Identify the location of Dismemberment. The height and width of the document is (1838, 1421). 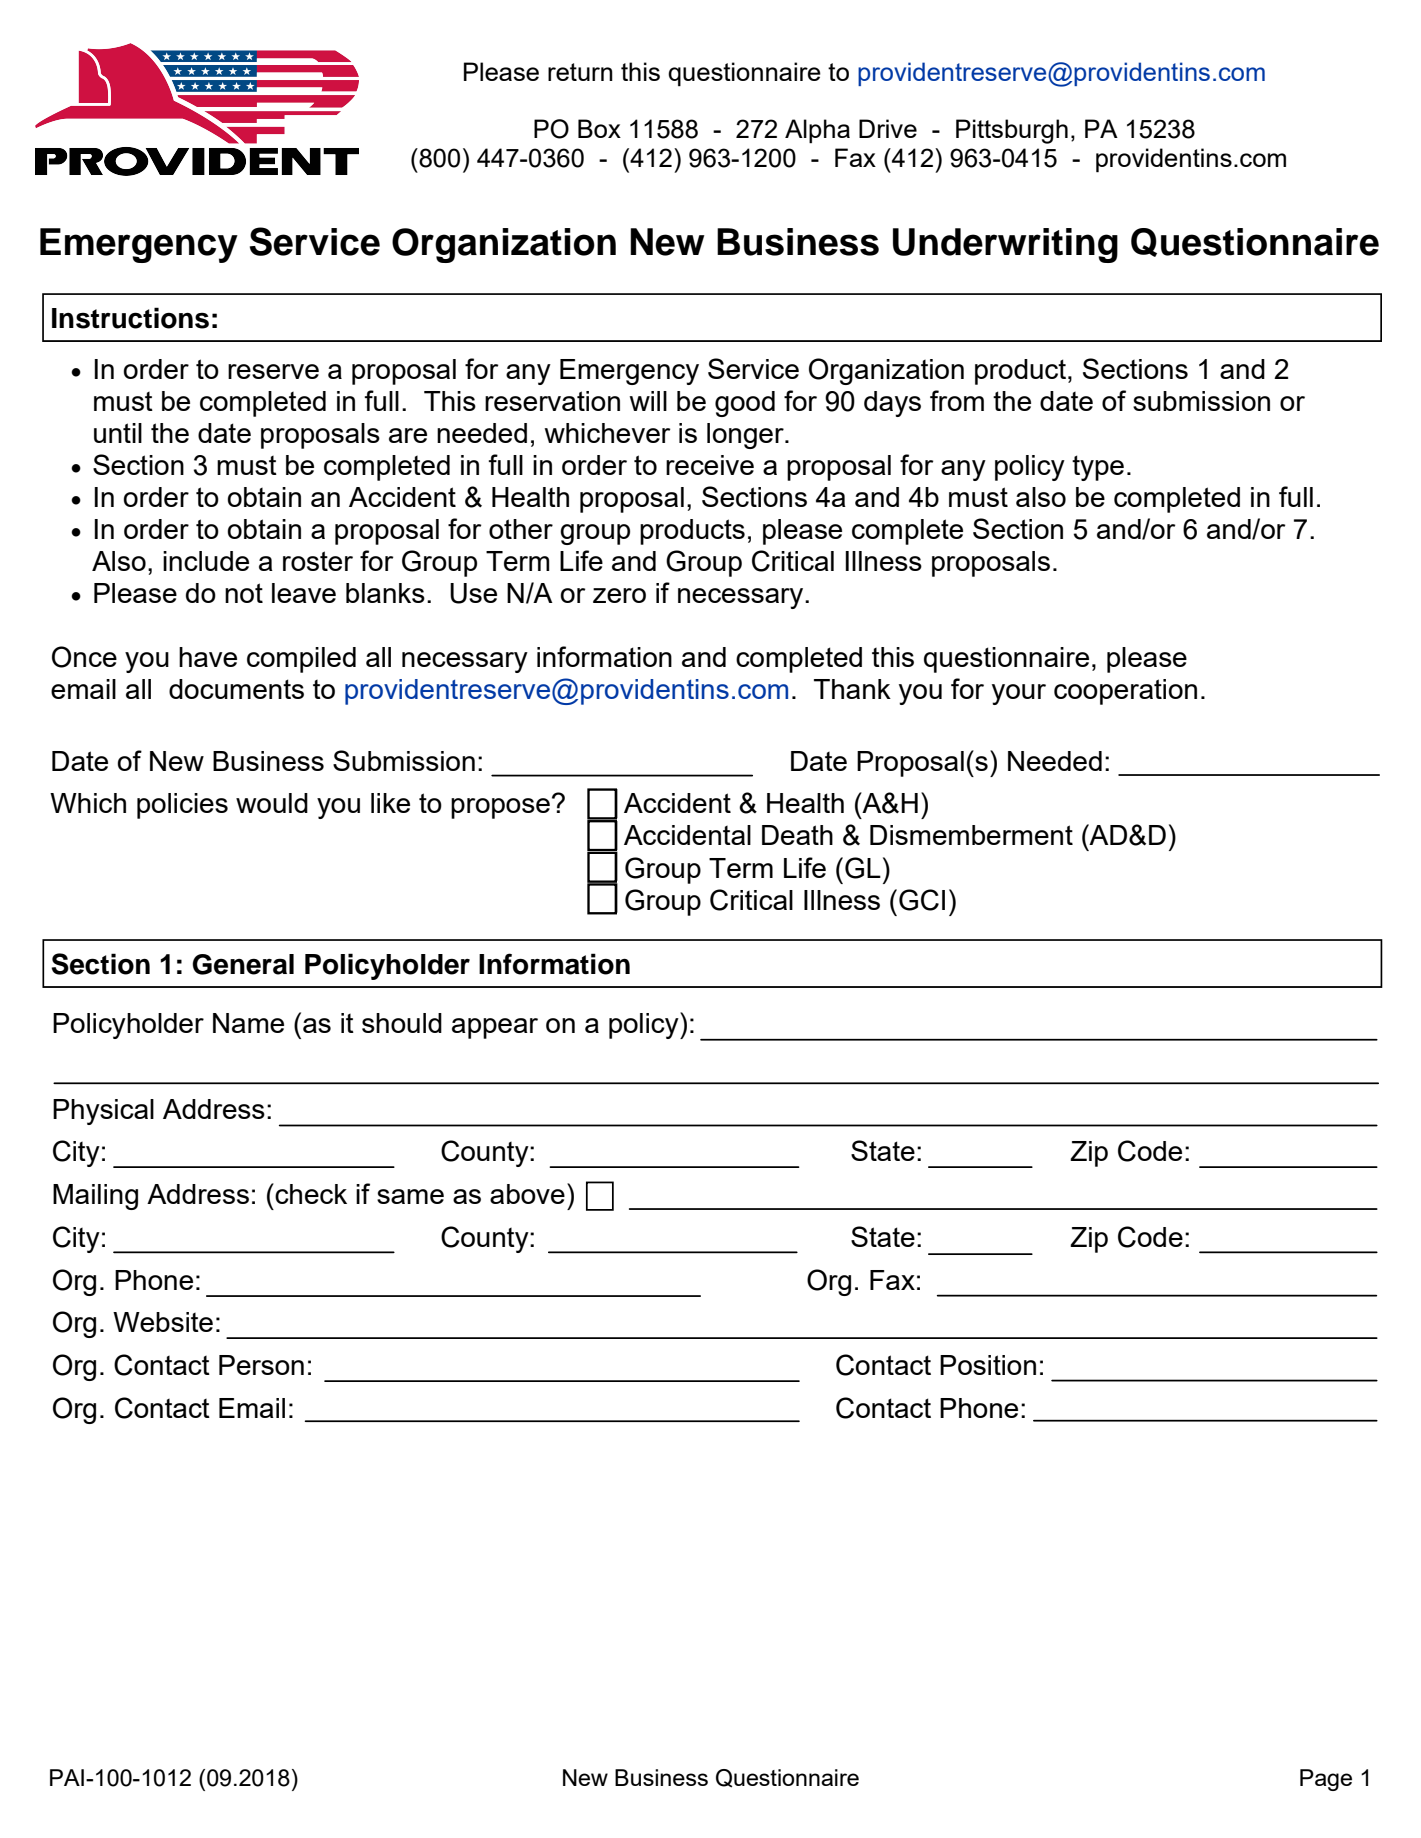
(971, 835).
